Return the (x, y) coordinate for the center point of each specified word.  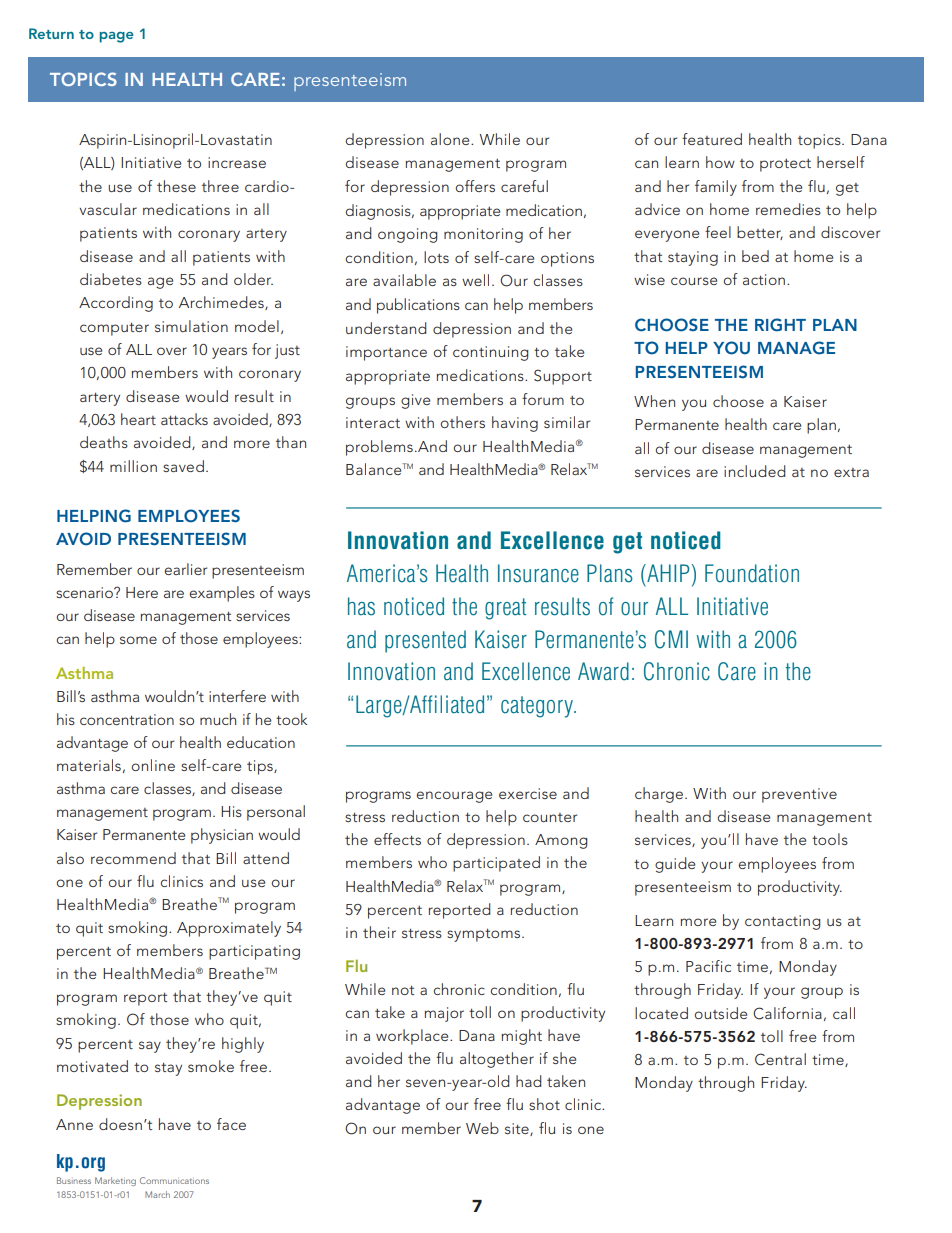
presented (425, 641)
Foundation (752, 573)
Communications (174, 1180)
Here (142, 592)
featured (712, 139)
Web (482, 1128)
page (117, 37)
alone (451, 139)
